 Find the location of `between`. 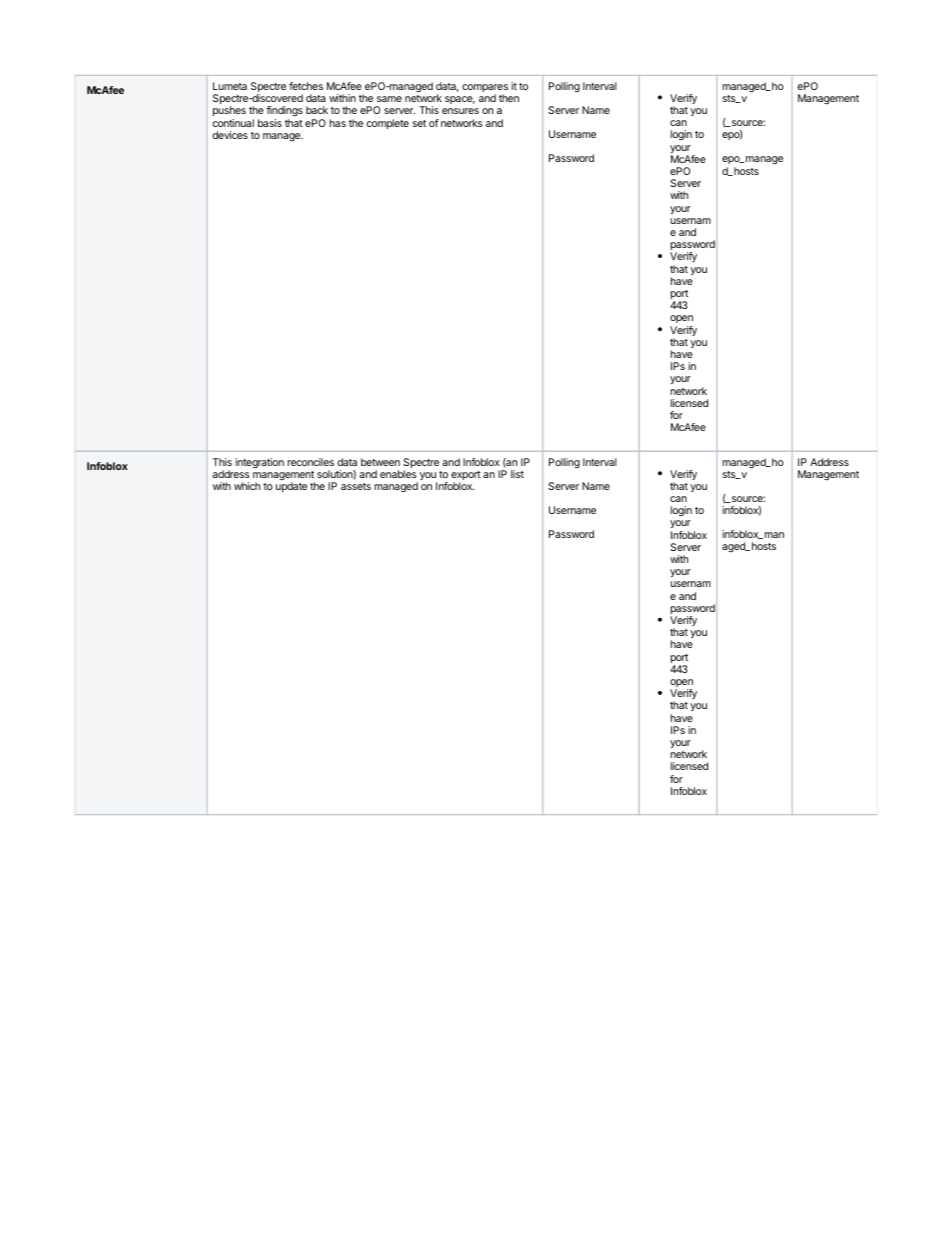

between is located at coordinates (380, 462).
